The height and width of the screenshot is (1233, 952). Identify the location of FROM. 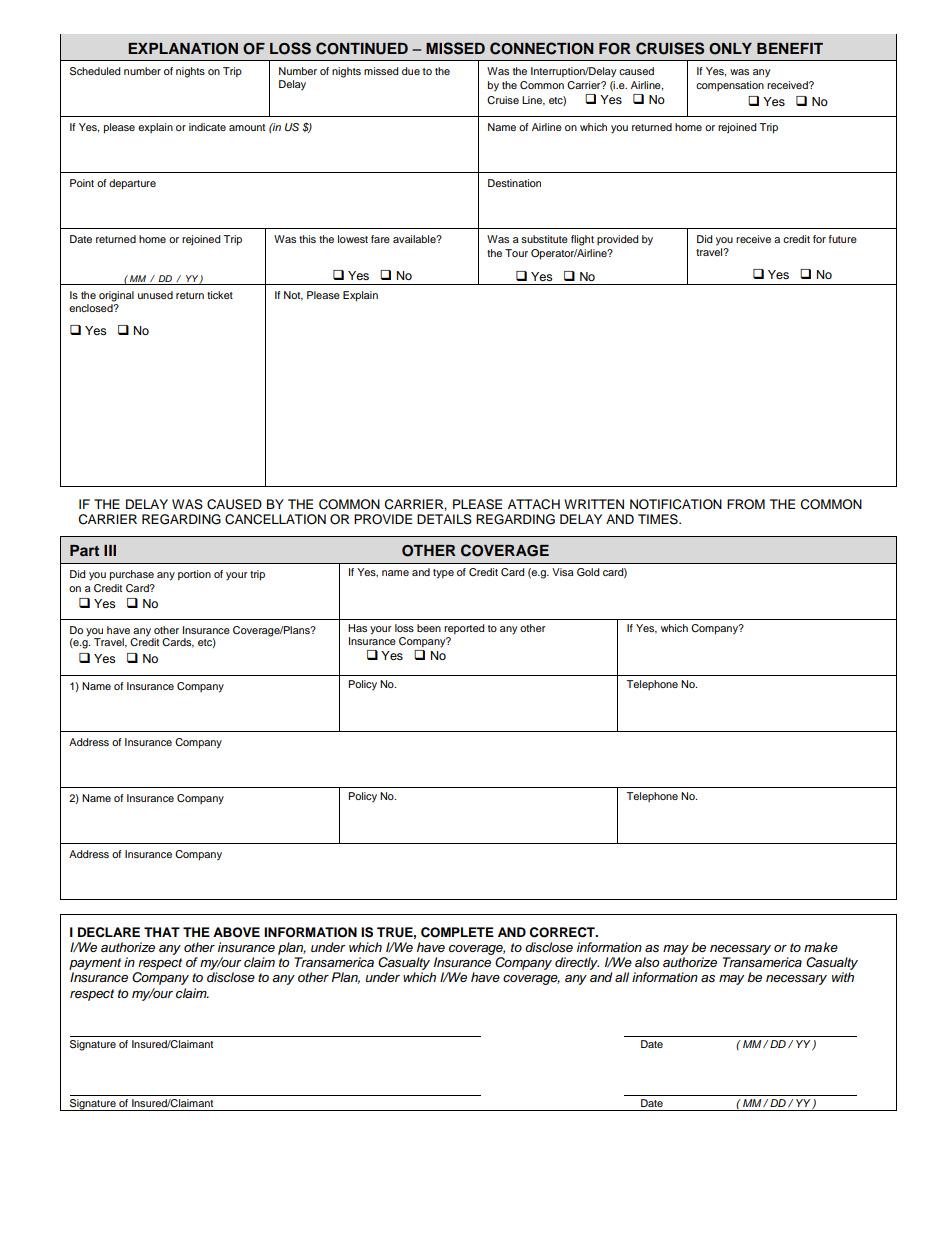
(746, 504).
